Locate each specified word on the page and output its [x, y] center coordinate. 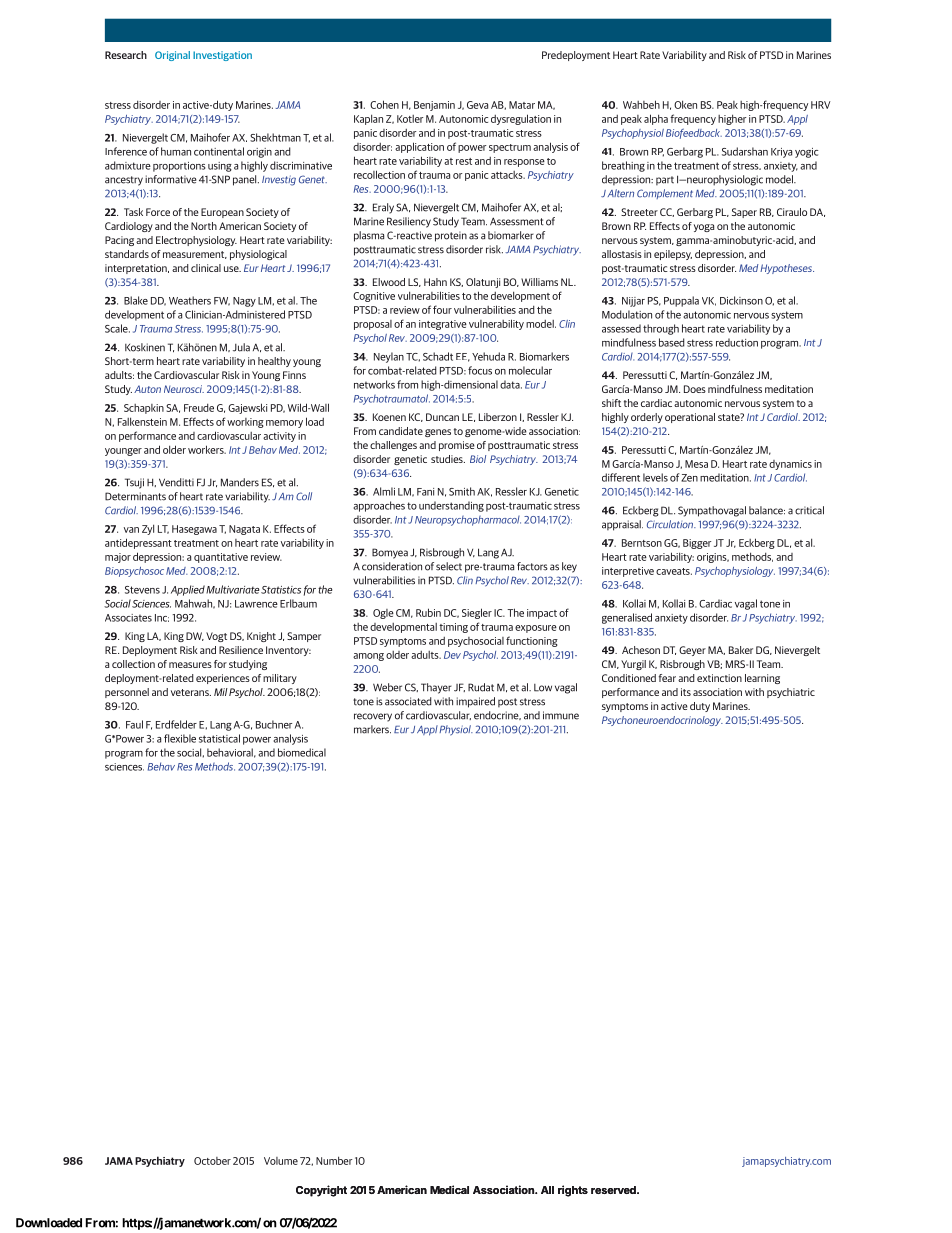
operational [690, 418]
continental [219, 151]
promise [457, 446]
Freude [199, 408]
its [686, 692]
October [212, 1161]
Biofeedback [694, 133]
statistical [219, 738]
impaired [475, 702]
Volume [281, 1161]
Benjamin [434, 106]
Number [334, 1160]
